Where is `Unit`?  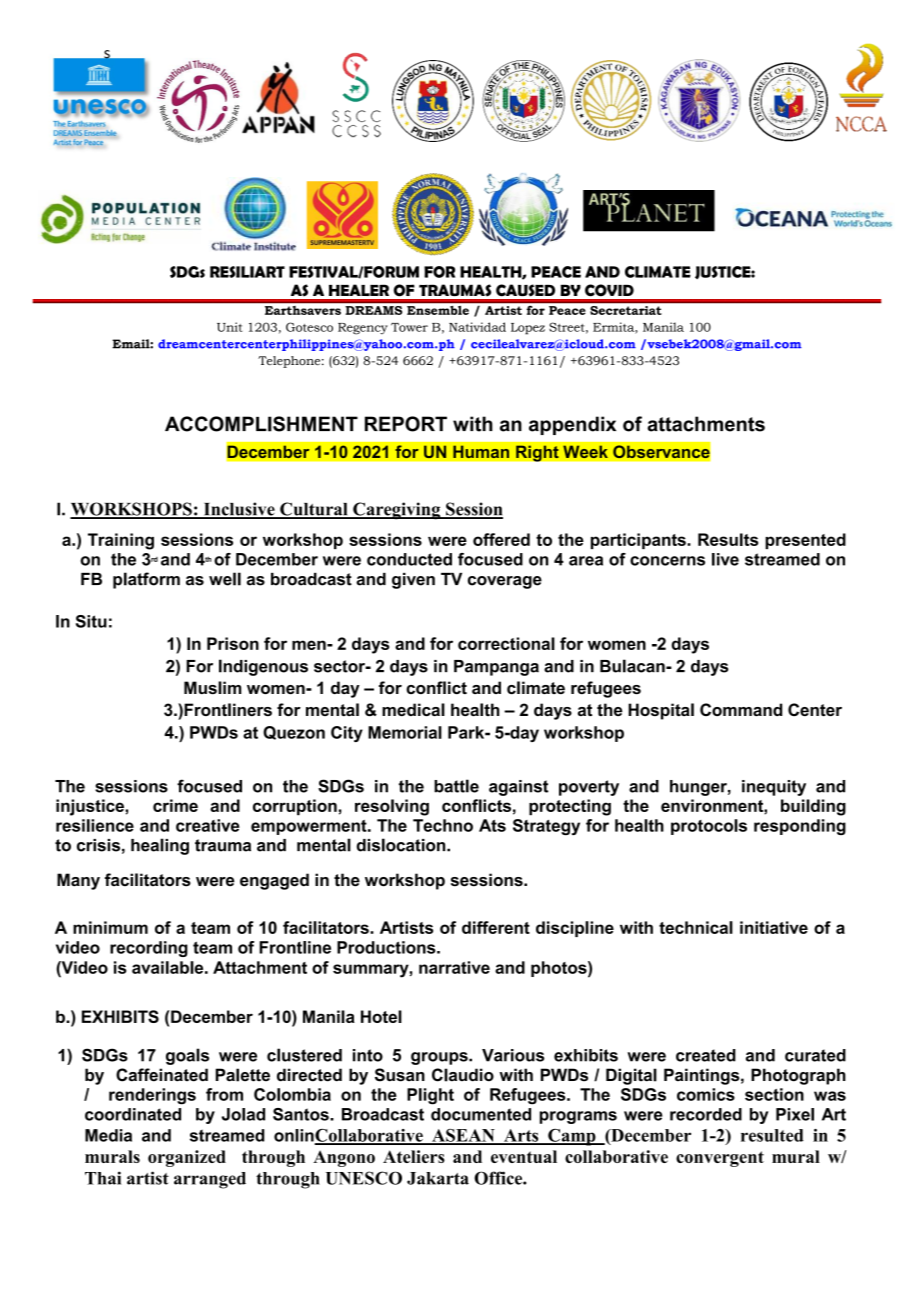 Unit is located at coordinates (229, 327).
